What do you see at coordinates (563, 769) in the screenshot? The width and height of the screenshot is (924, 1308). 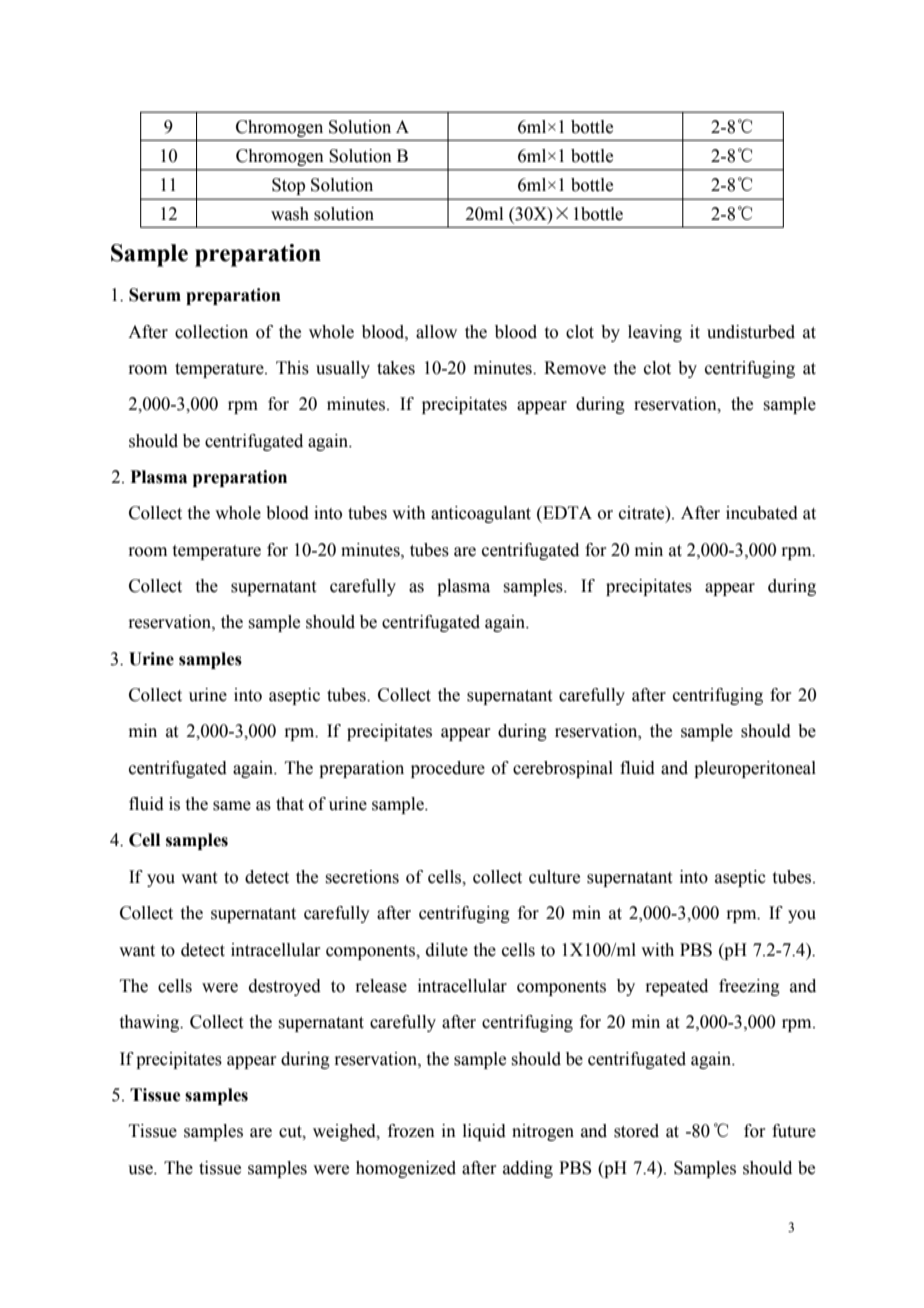 I see `cerebrospinal` at bounding box center [563, 769].
